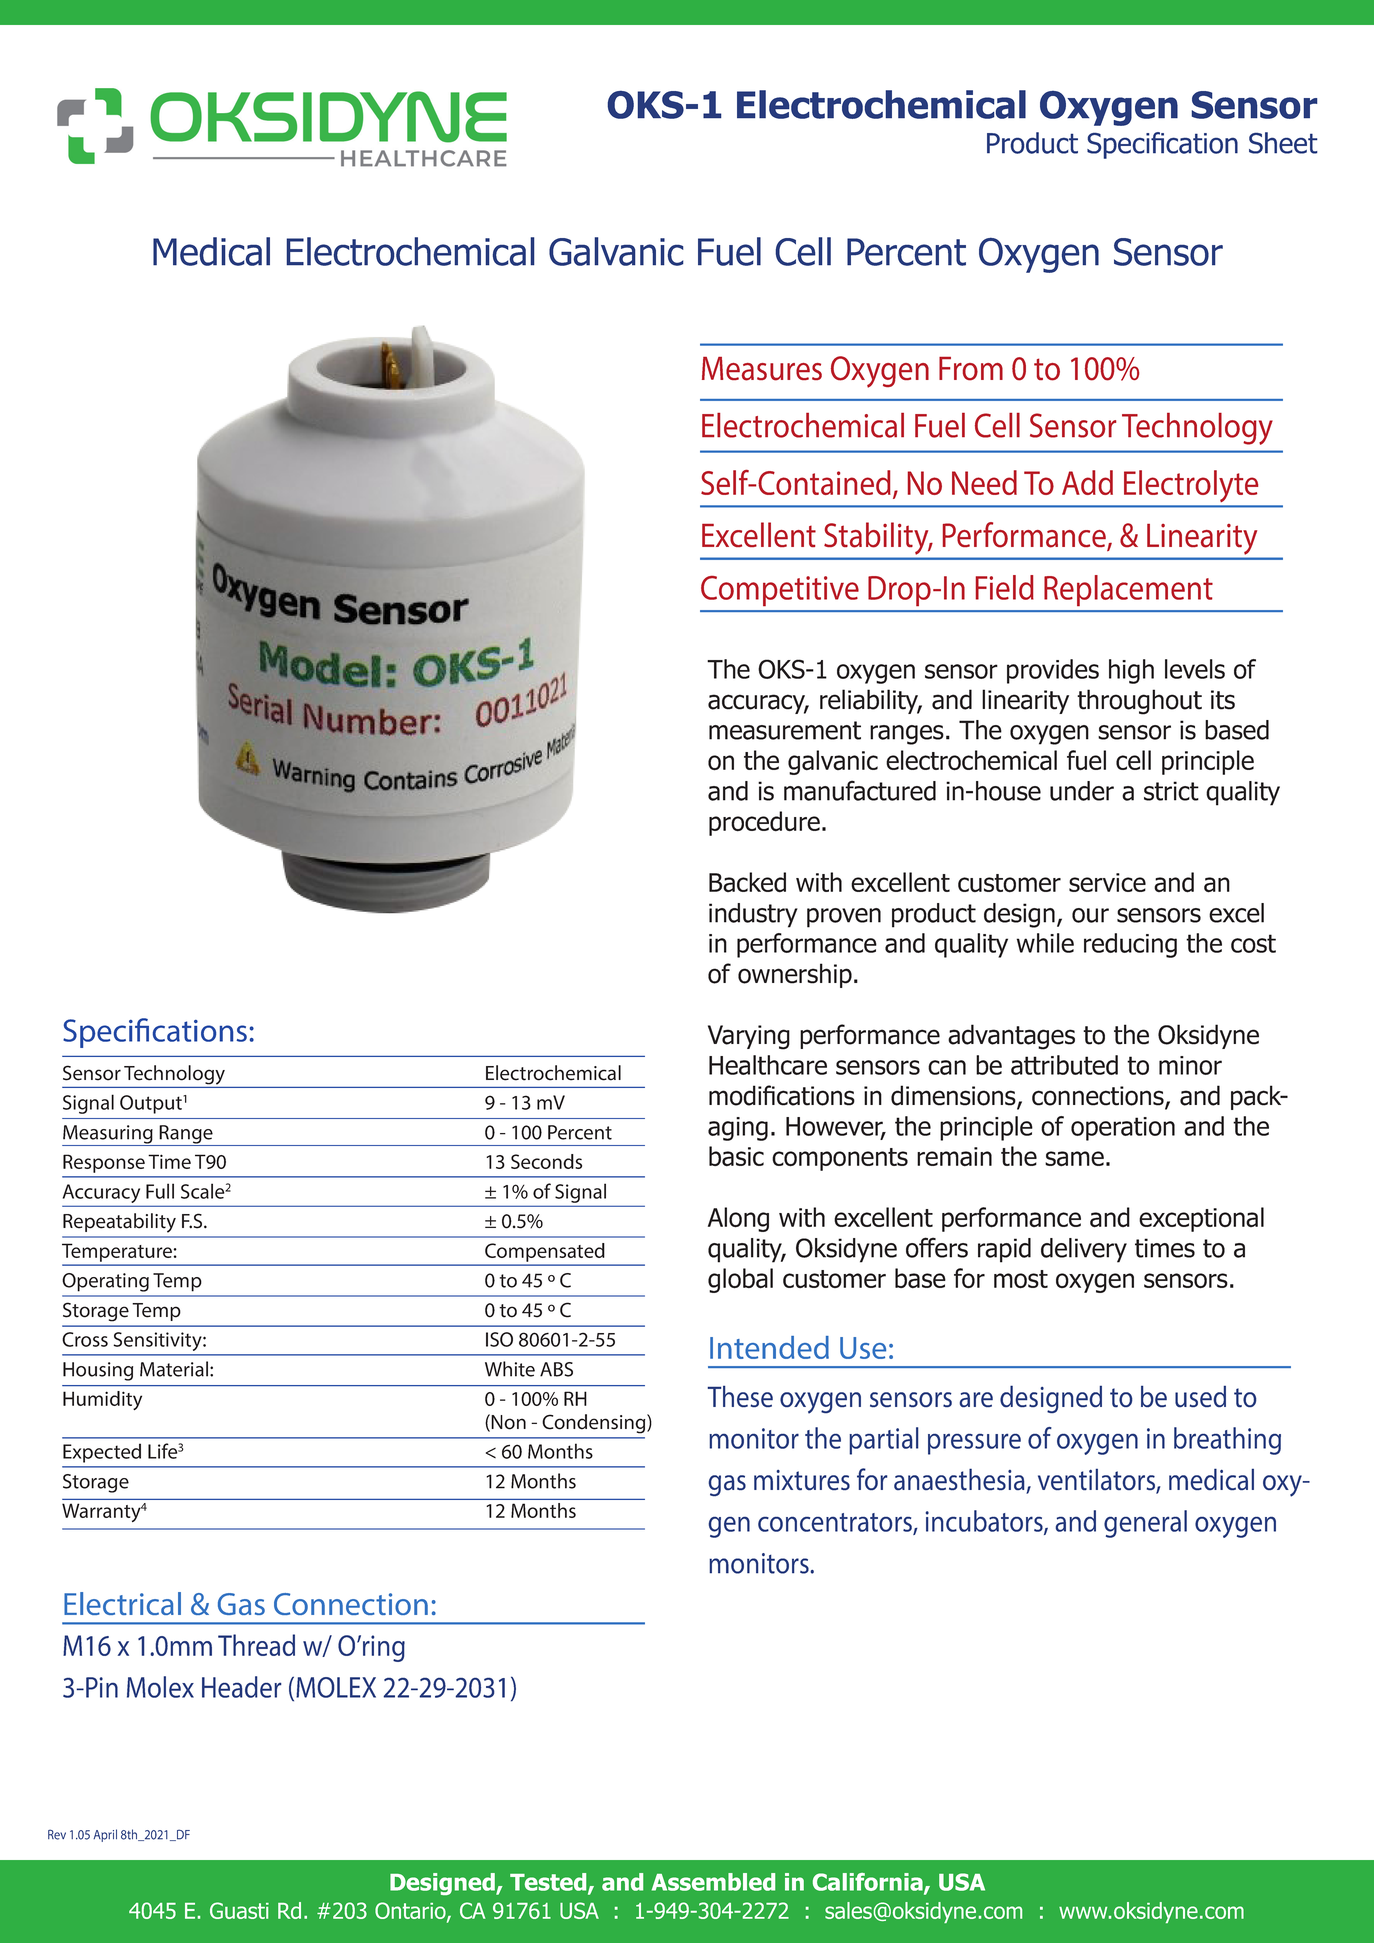  Describe the element at coordinates (971, 369) in the page. I see `From` at that location.
